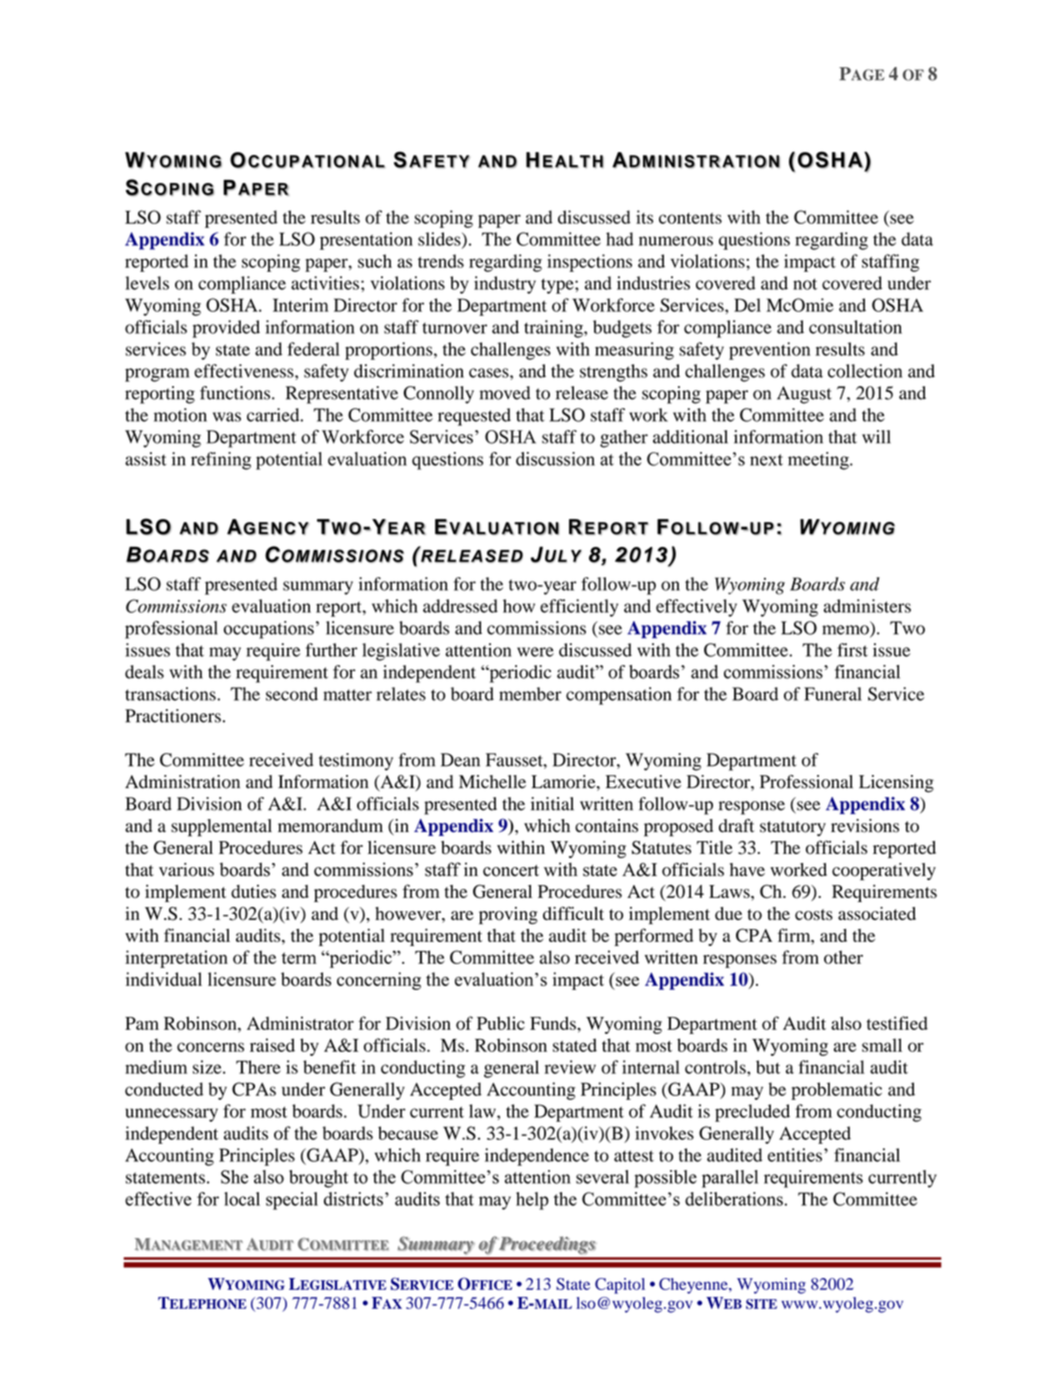 The height and width of the screenshot is (1375, 1062). What do you see at coordinates (546, 1245) in the screenshot?
I see `Proceedings` at bounding box center [546, 1245].
